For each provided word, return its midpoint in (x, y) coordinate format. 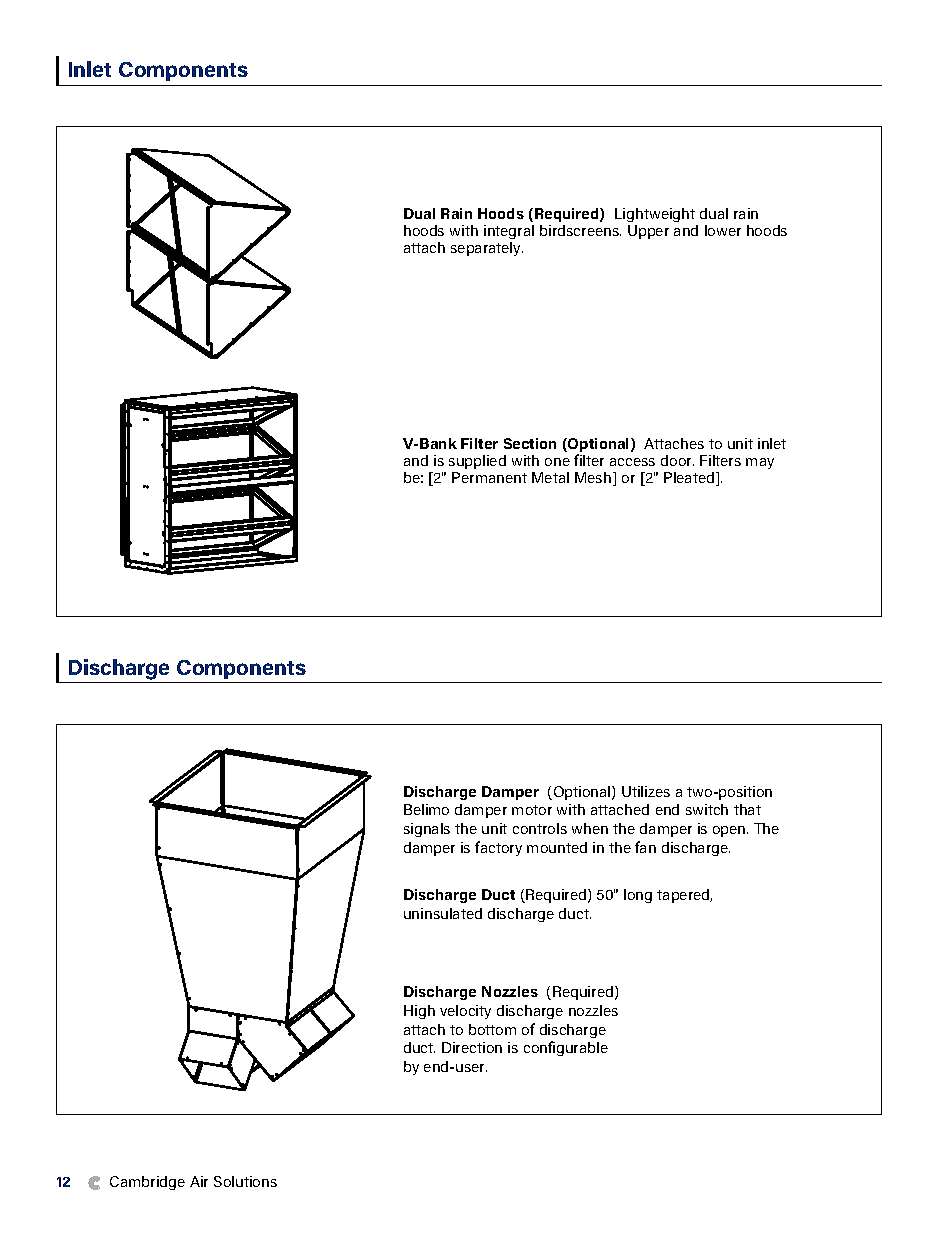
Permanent (489, 477)
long (638, 896)
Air (199, 1181)
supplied (477, 462)
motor (532, 810)
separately (487, 249)
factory (498, 848)
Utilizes (646, 791)
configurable (566, 1048)
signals (427, 830)
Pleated (689, 477)
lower (723, 230)
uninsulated (443, 913)
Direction (472, 1047)
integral (509, 234)
